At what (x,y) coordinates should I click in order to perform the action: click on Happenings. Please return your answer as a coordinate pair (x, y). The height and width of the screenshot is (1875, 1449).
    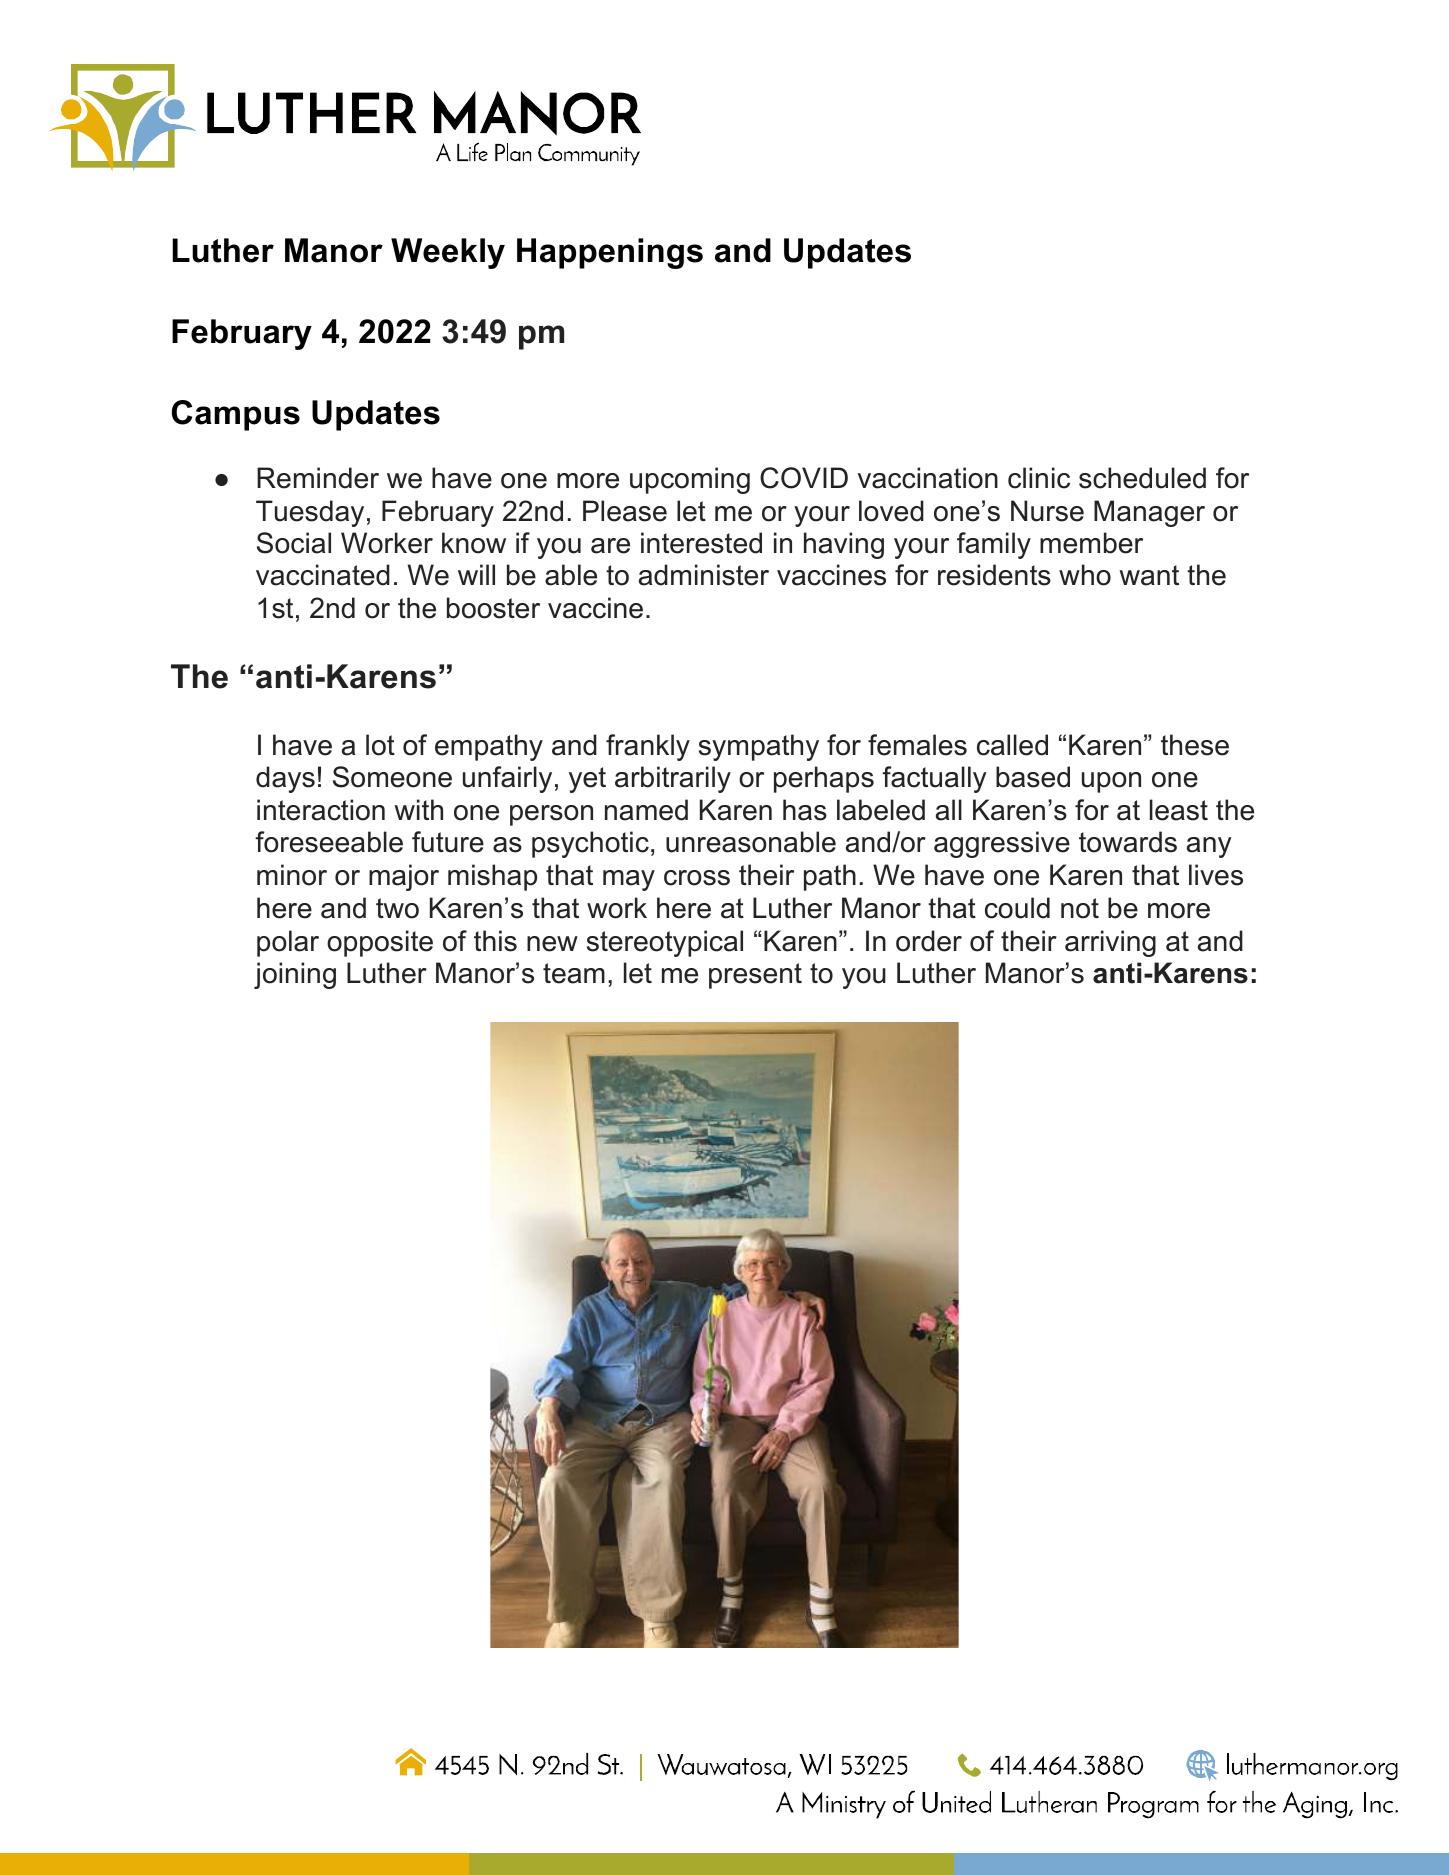
    Looking at the image, I should click on (610, 253).
